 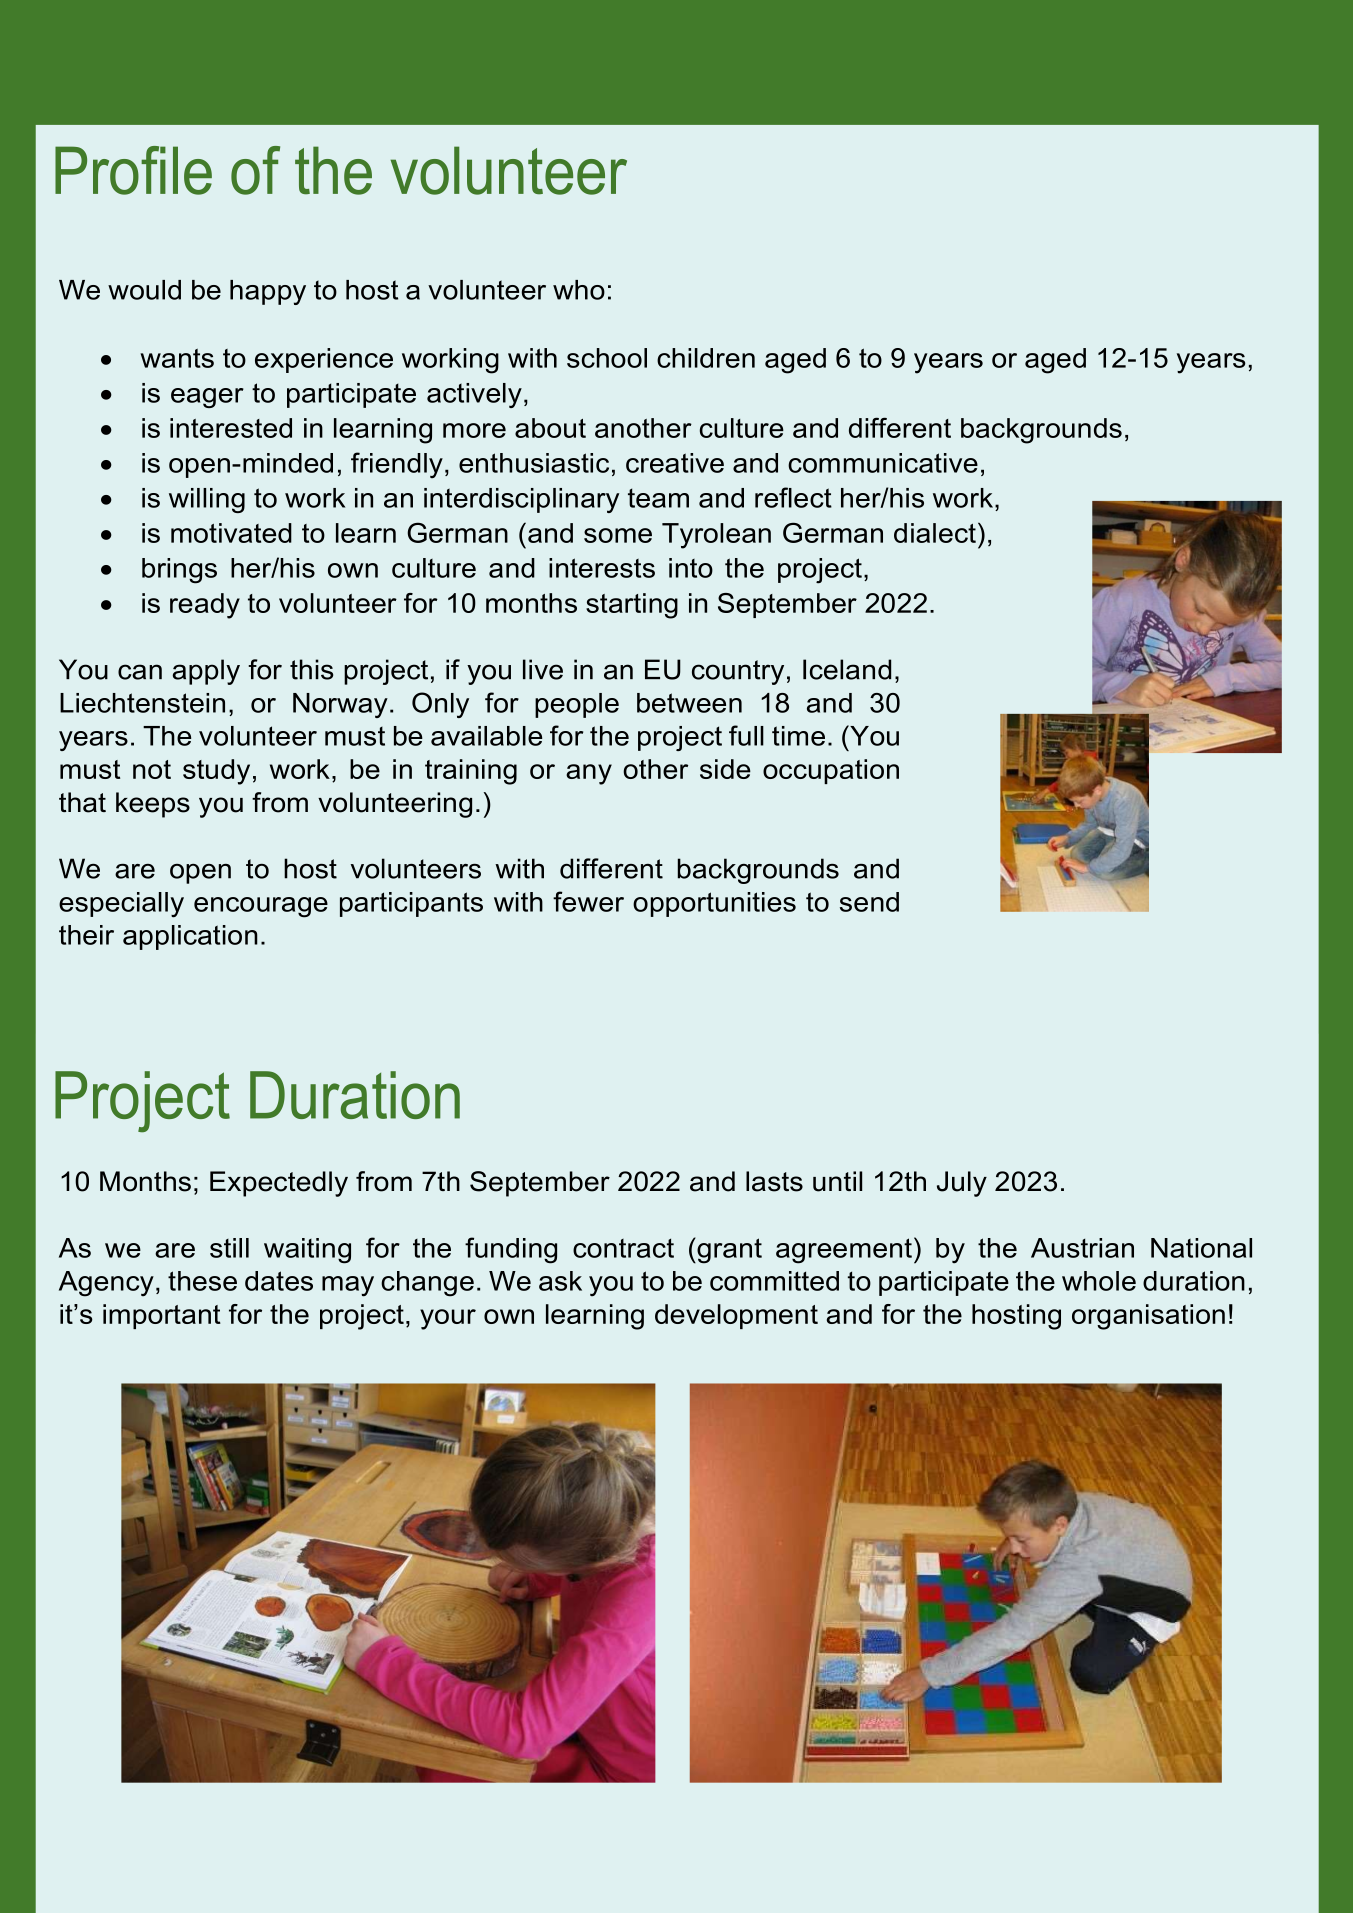 What do you see at coordinates (133, 170) in the screenshot?
I see `Profile` at bounding box center [133, 170].
